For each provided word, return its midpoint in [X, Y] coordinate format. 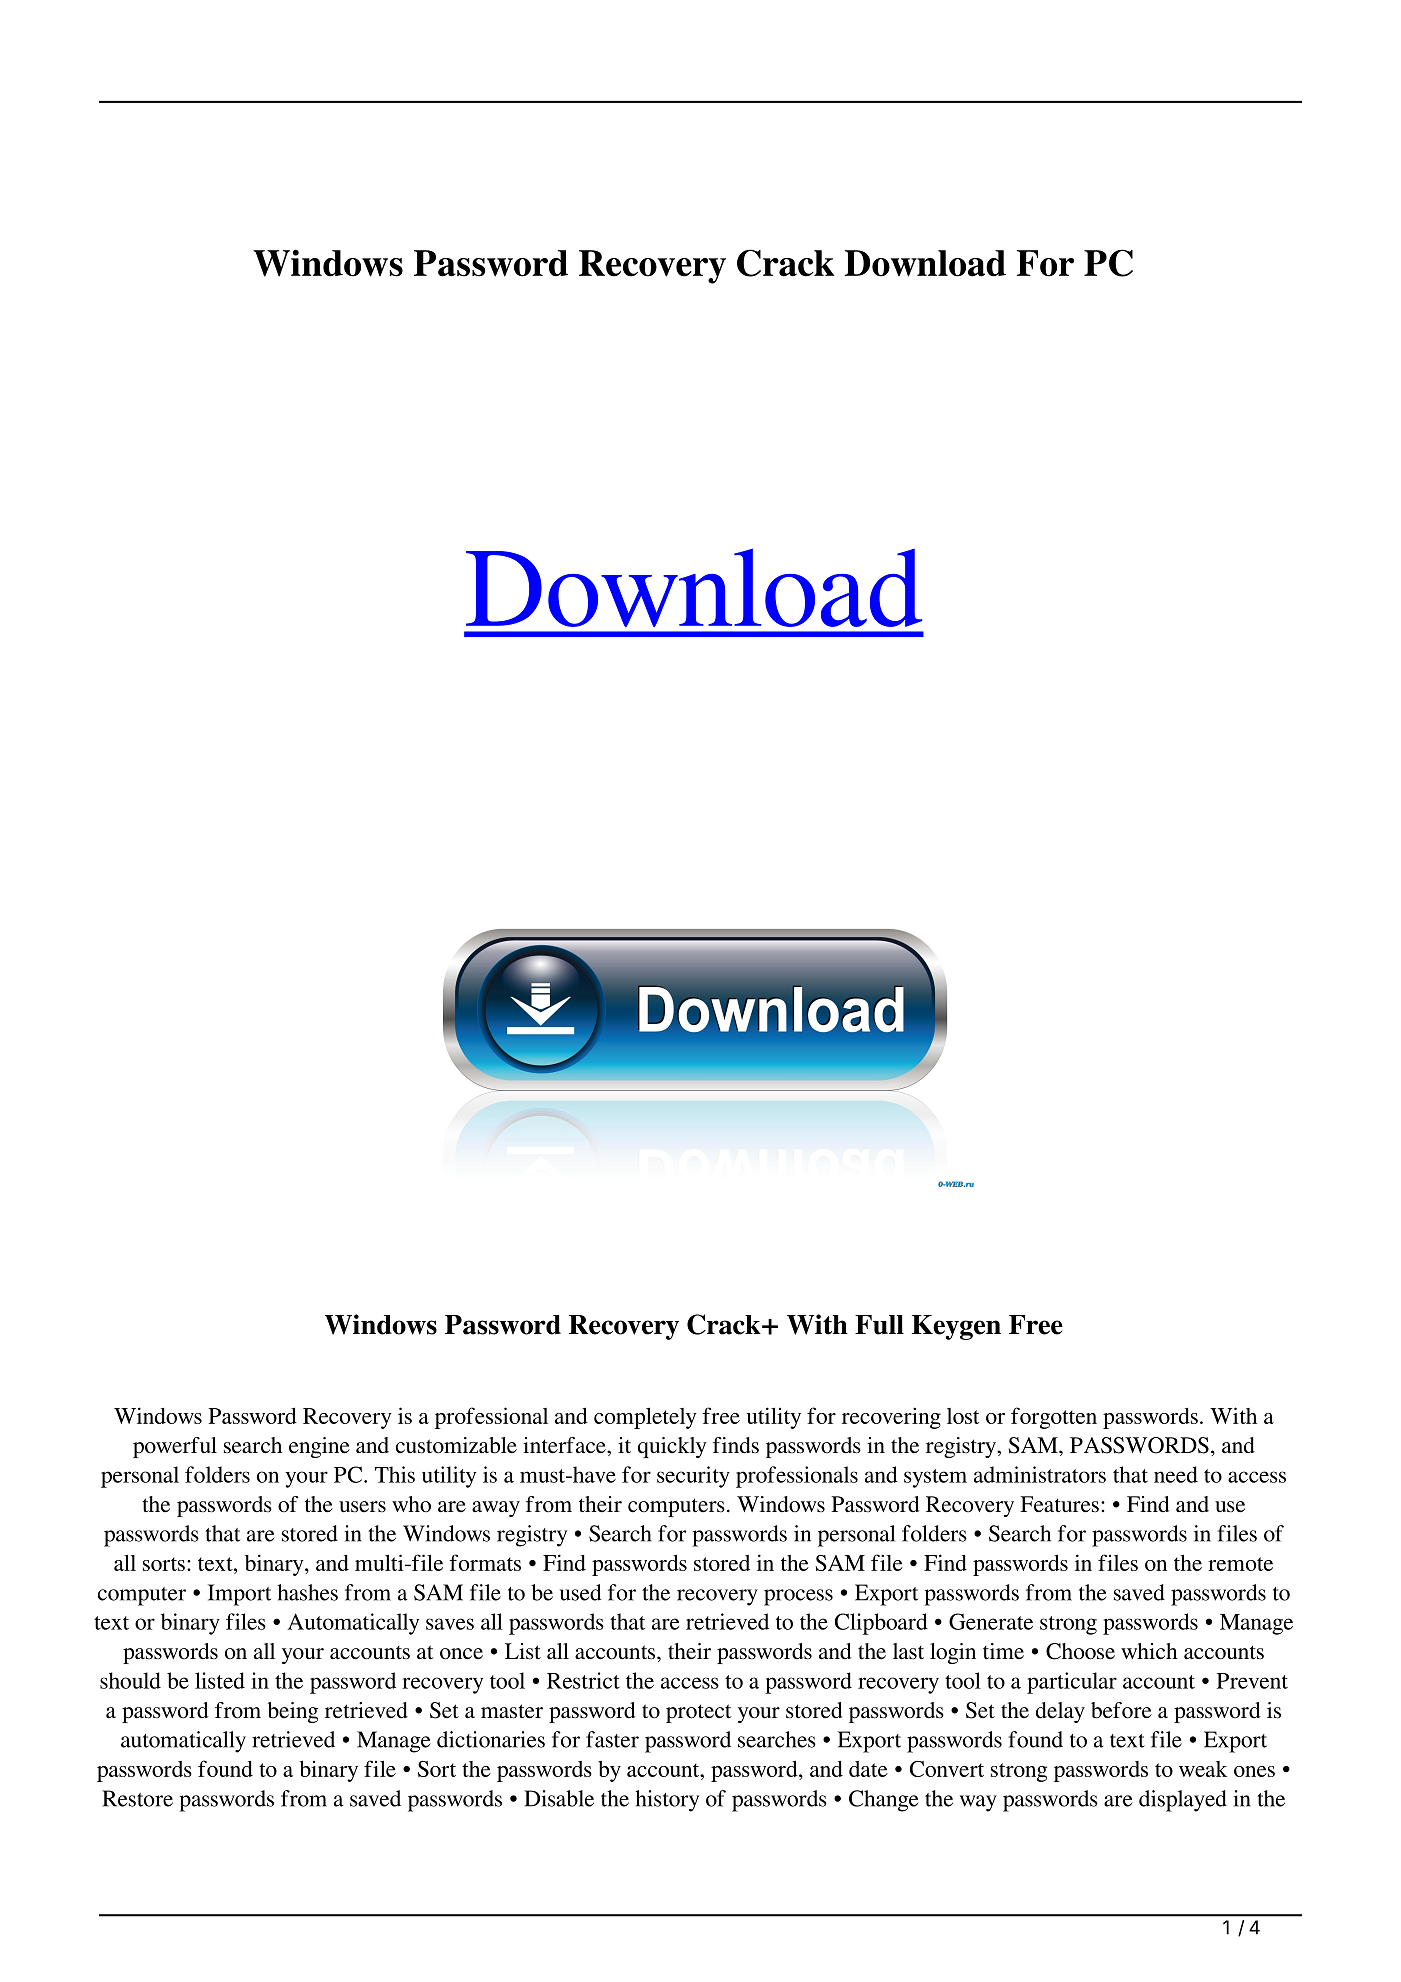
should [130, 1680]
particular [1072, 1683]
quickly [672, 1447]
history [667, 1801]
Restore [137, 1798]
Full [879, 1325]
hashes [307, 1592]
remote [1240, 1564]
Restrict [583, 1680]
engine [319, 1447]
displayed [1183, 1801]
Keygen [956, 1327]
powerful [175, 1447]
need [1176, 1474]
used [580, 1592]
